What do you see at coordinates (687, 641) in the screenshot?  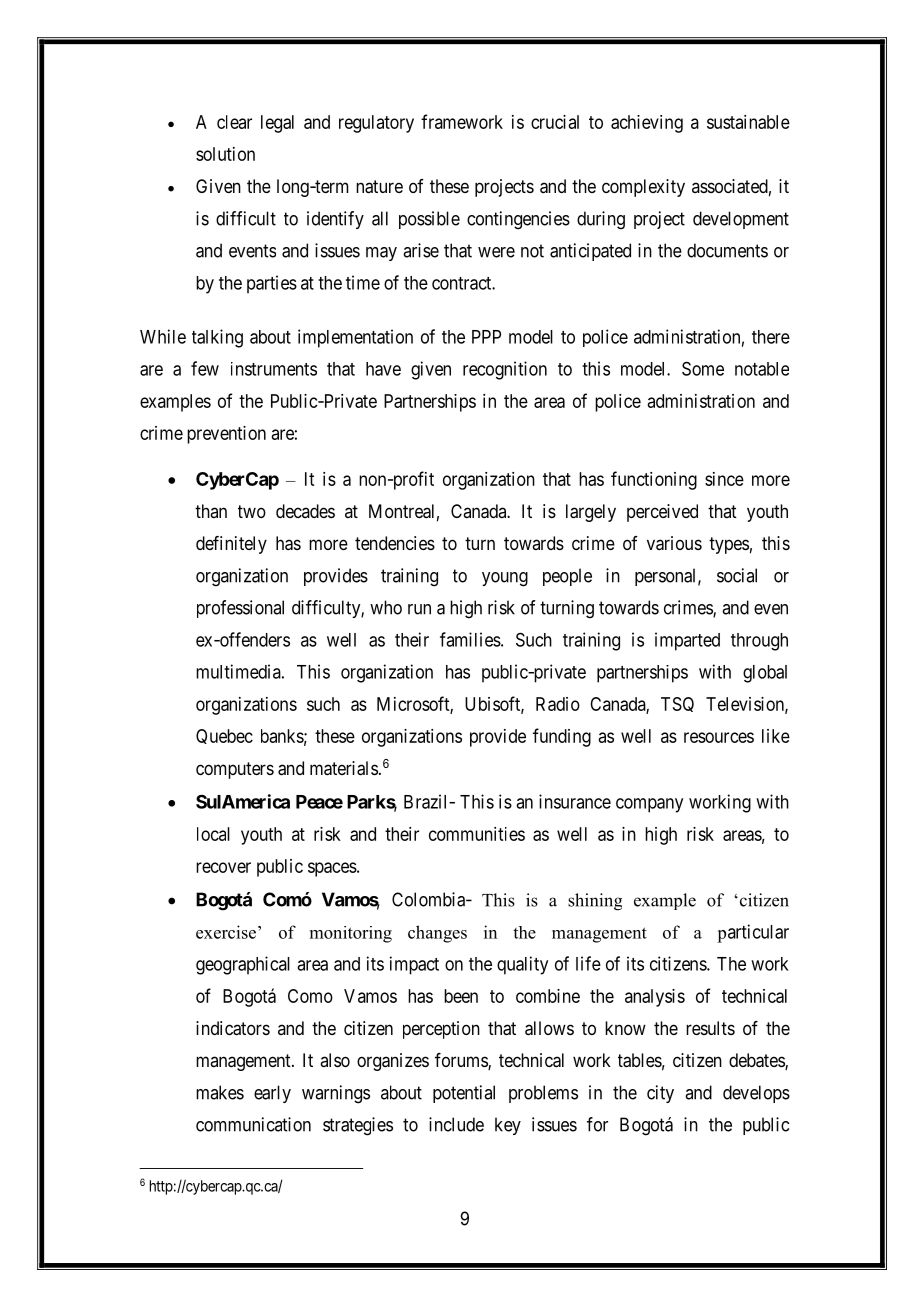 I see `imparted` at bounding box center [687, 641].
